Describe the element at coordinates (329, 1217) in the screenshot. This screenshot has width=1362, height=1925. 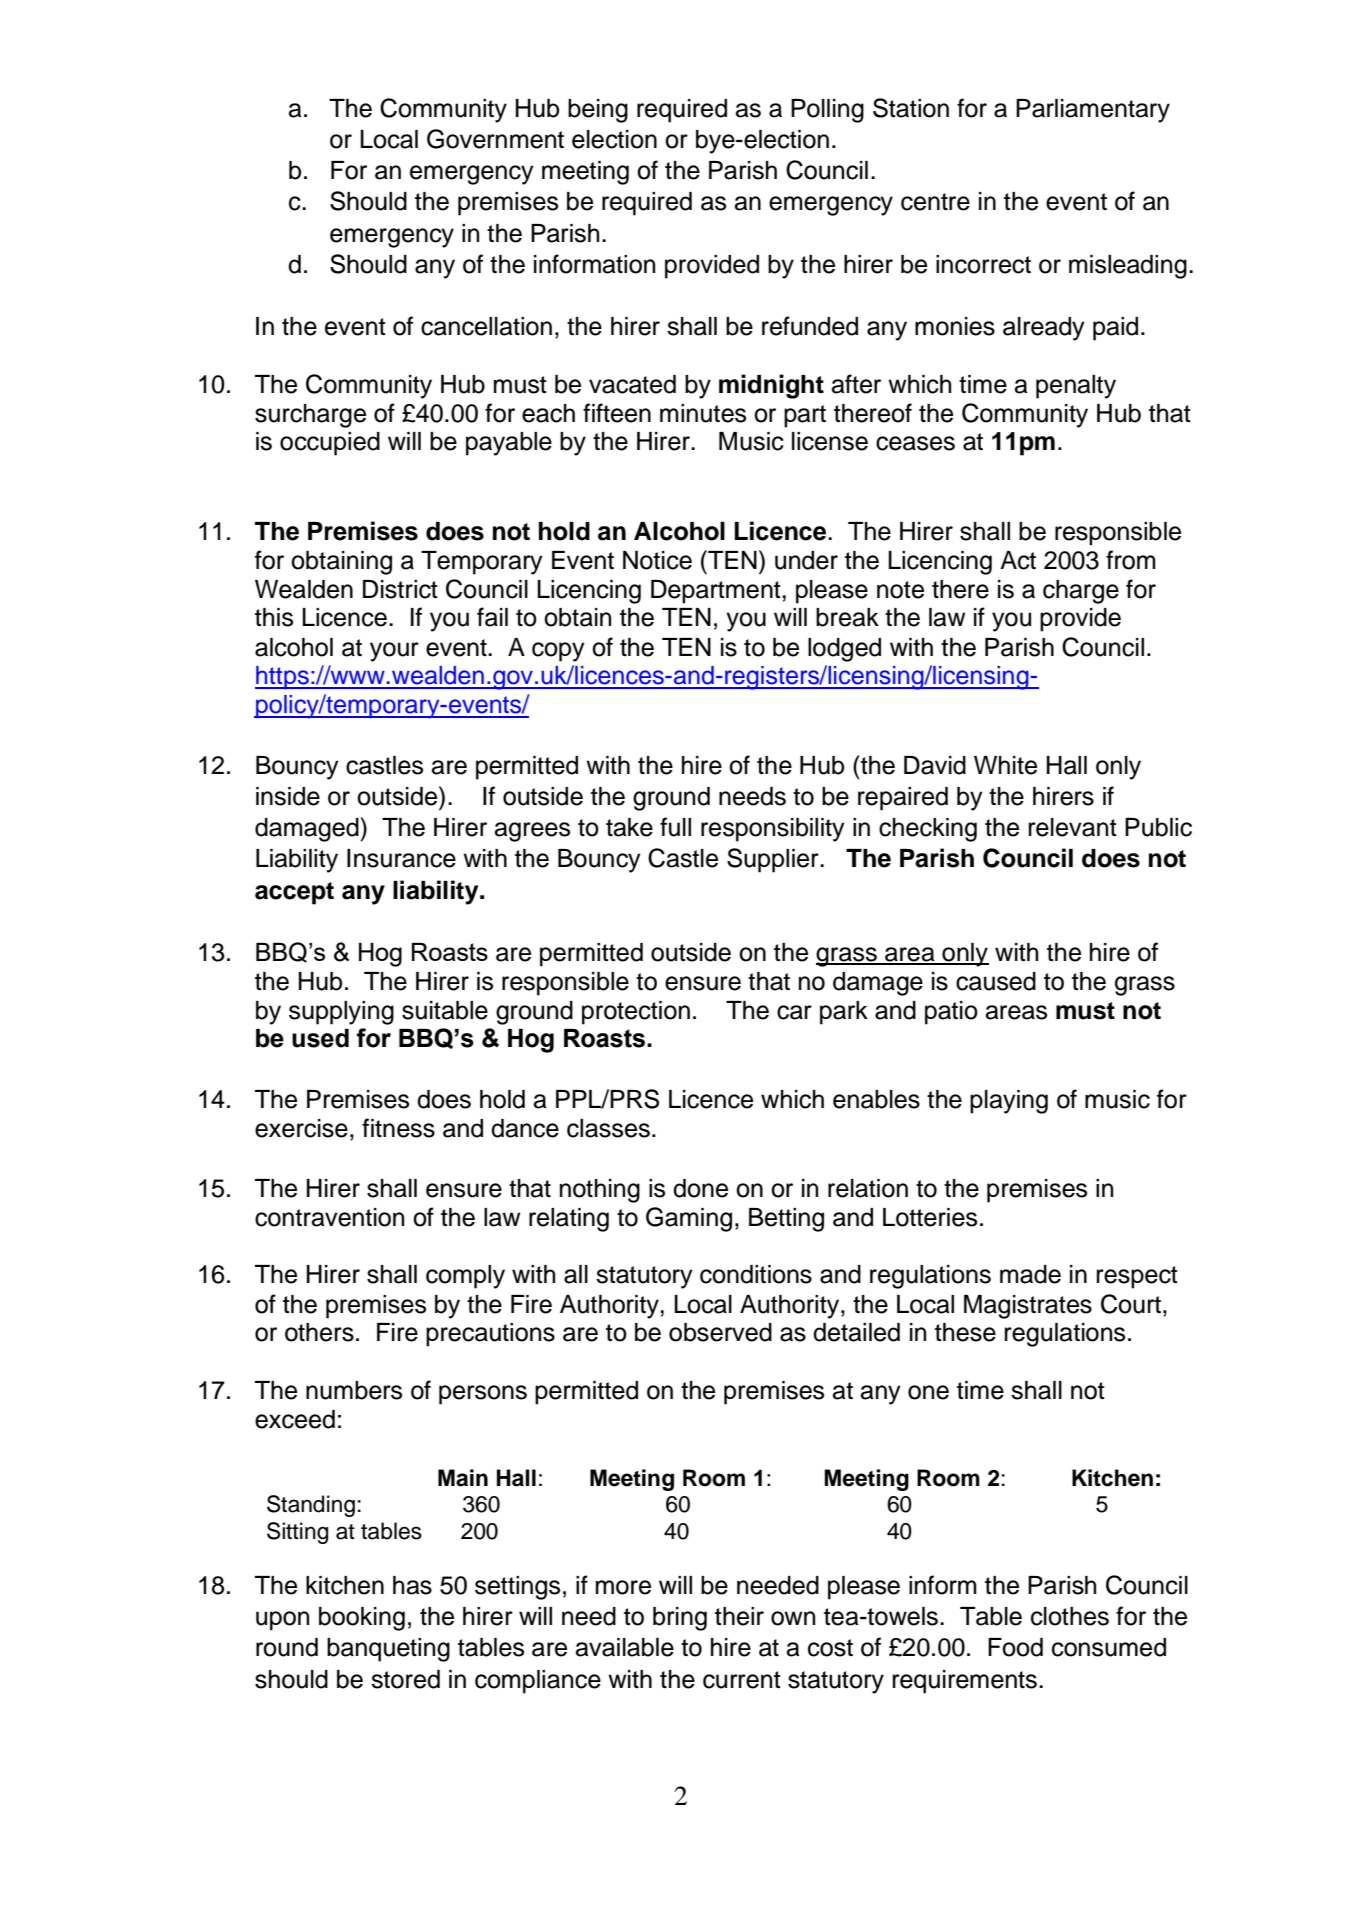
I see `contravention` at that location.
